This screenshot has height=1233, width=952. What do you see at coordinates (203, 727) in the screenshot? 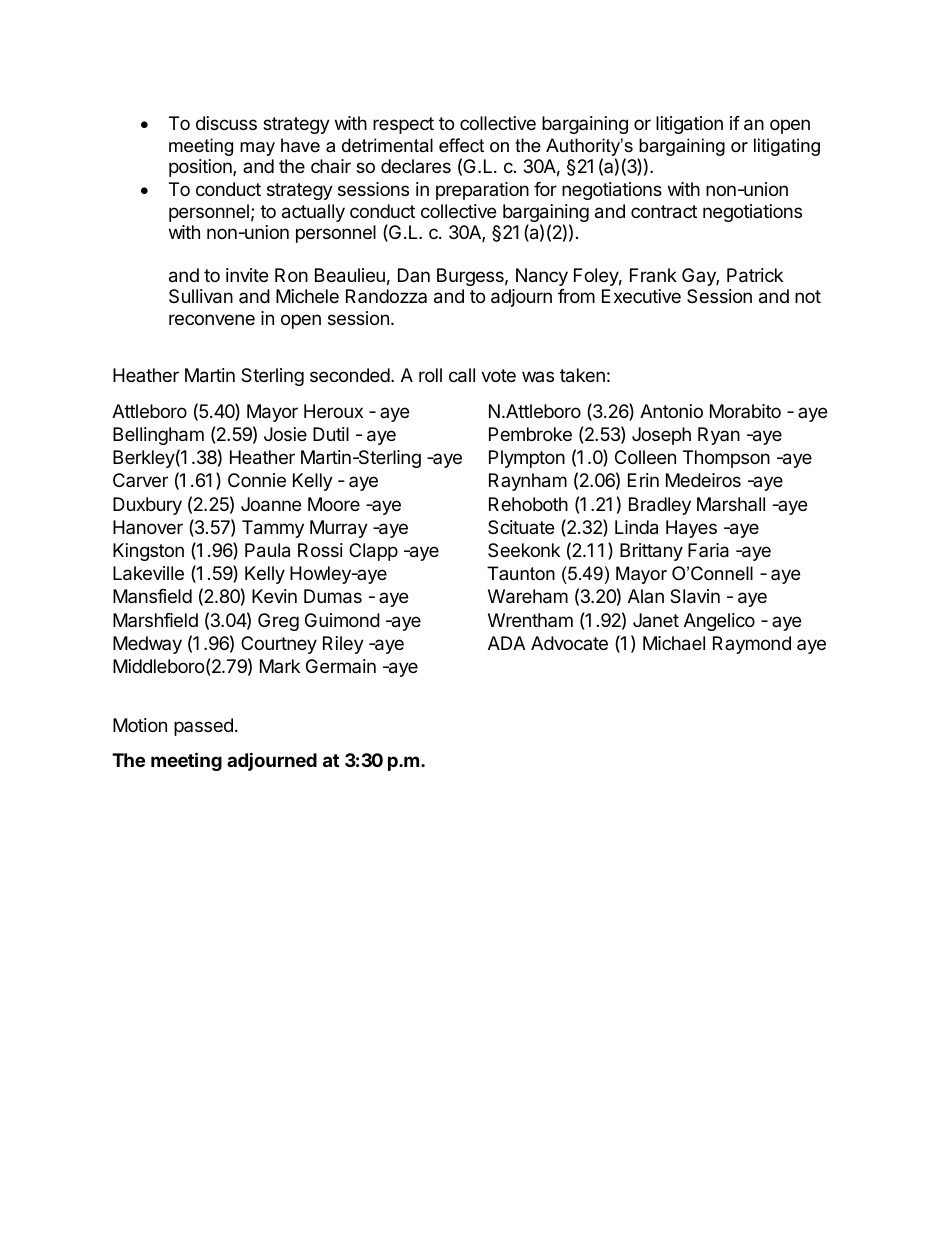
I see `passed` at bounding box center [203, 727].
